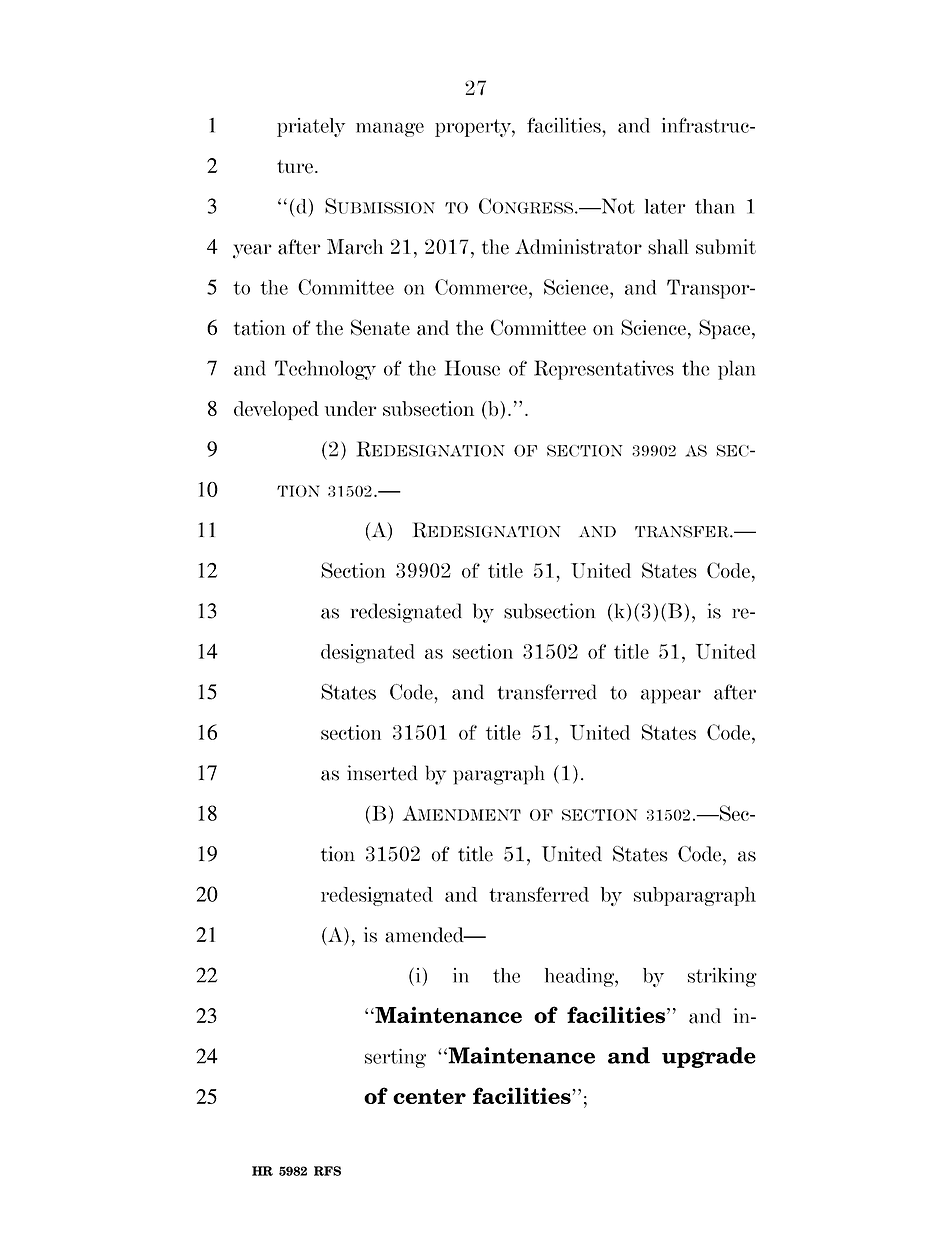 This image has width=952, height=1233. Describe the element at coordinates (671, 696) in the image. I see `appear` at that location.
